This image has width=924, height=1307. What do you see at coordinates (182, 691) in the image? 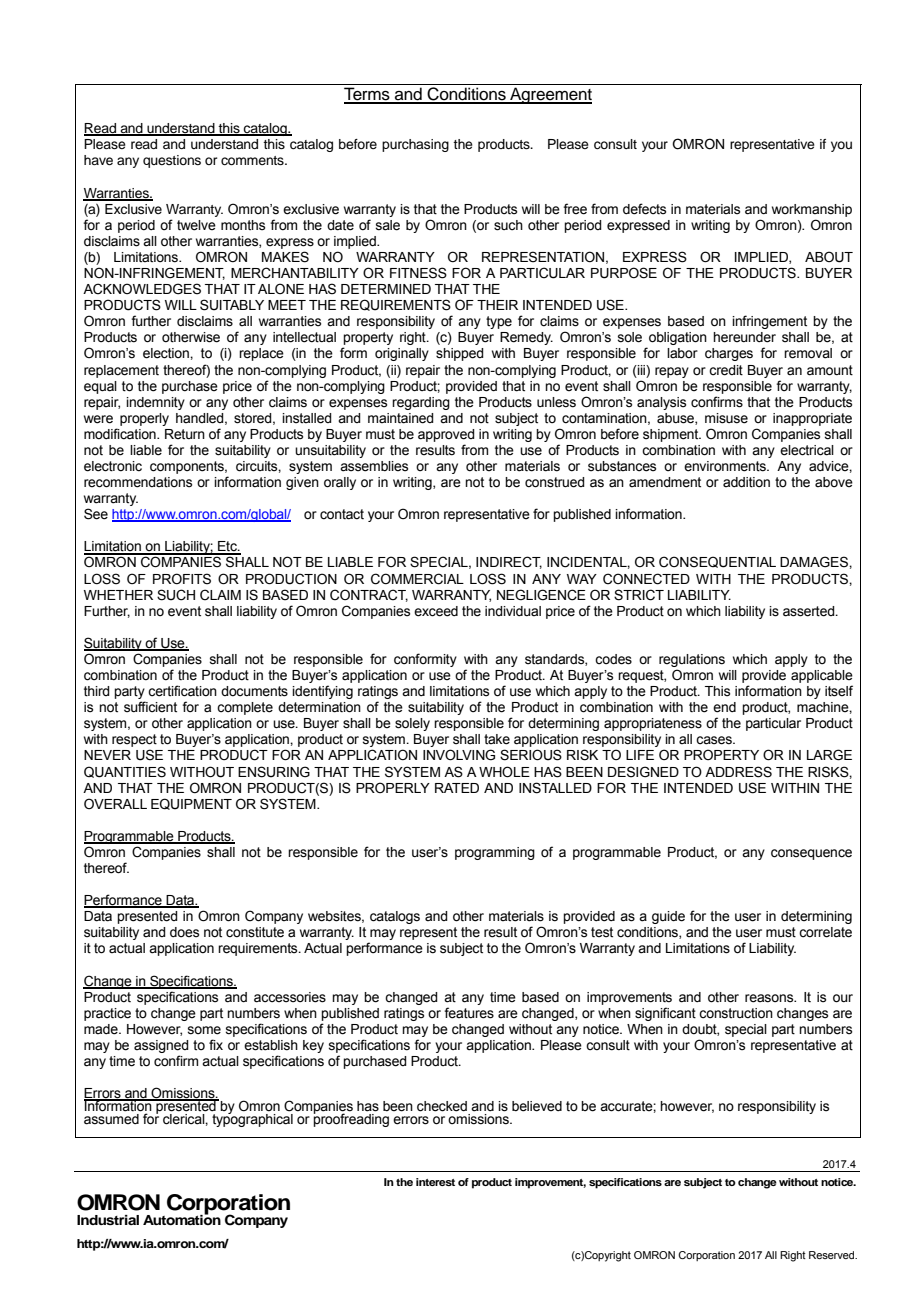
I see `certification` at bounding box center [182, 691].
